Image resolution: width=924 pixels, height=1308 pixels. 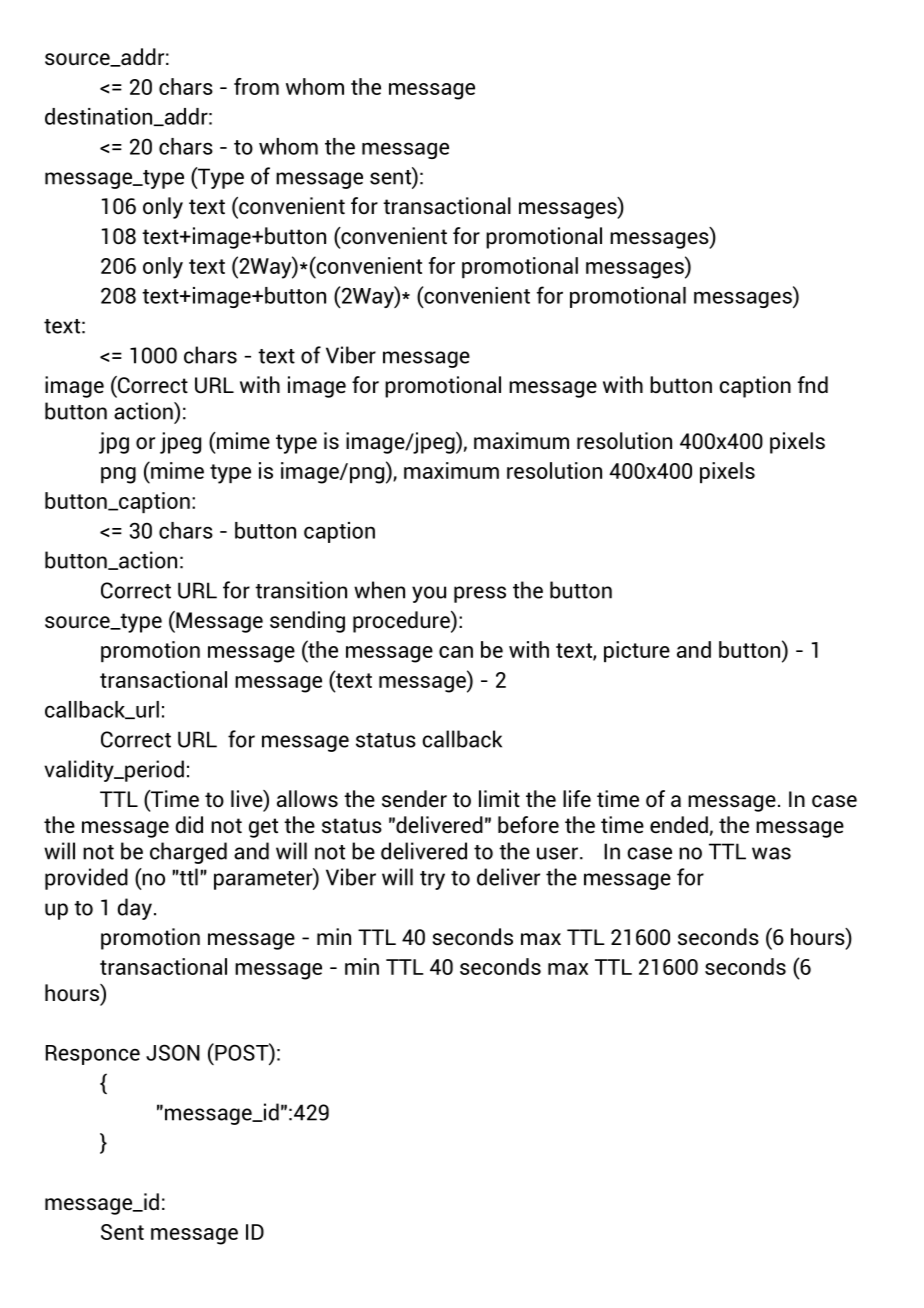 I want to click on picture, so click(x=637, y=651).
